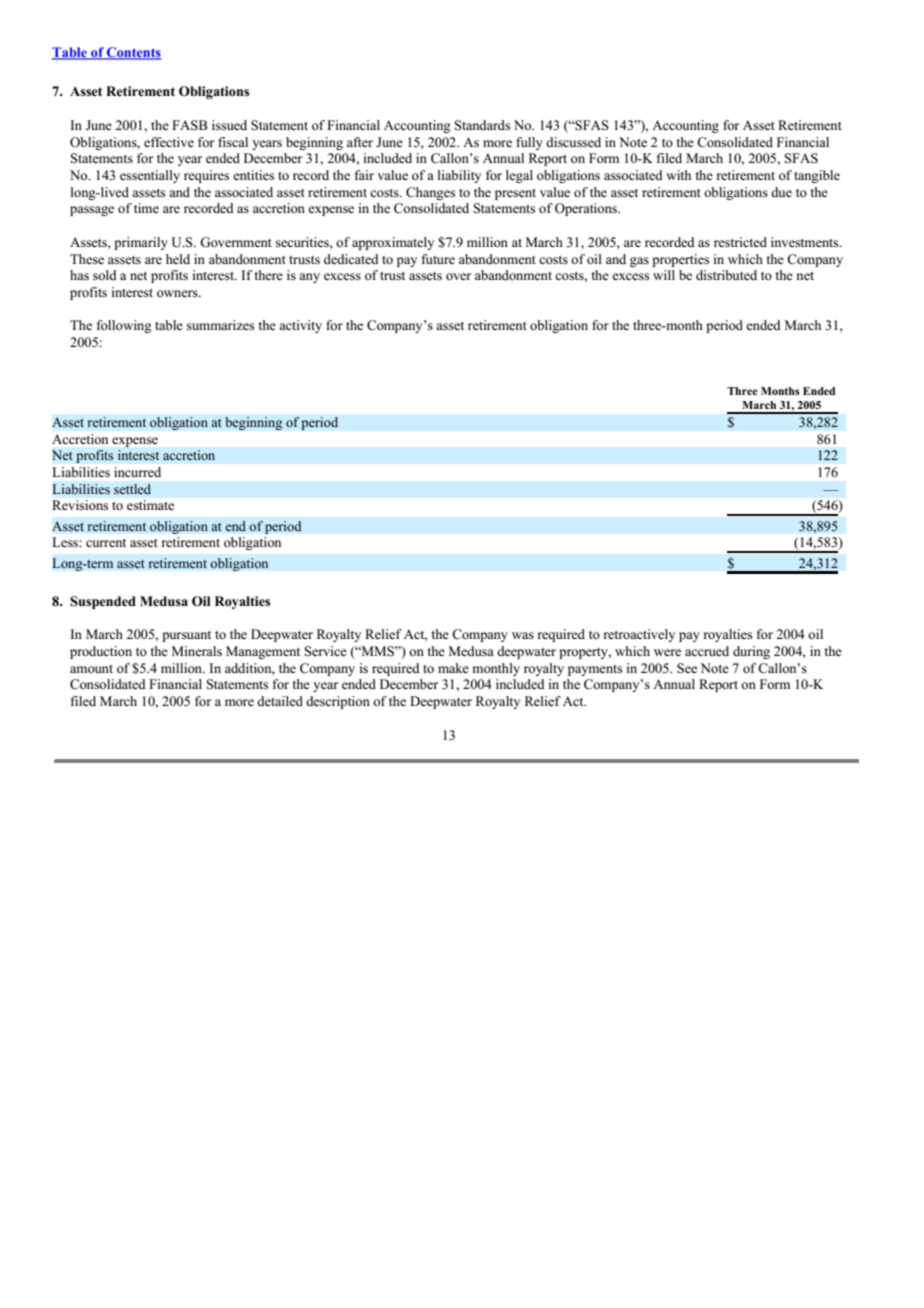 The image size is (924, 1308). What do you see at coordinates (726, 275) in the document?
I see `distributed` at bounding box center [726, 275].
